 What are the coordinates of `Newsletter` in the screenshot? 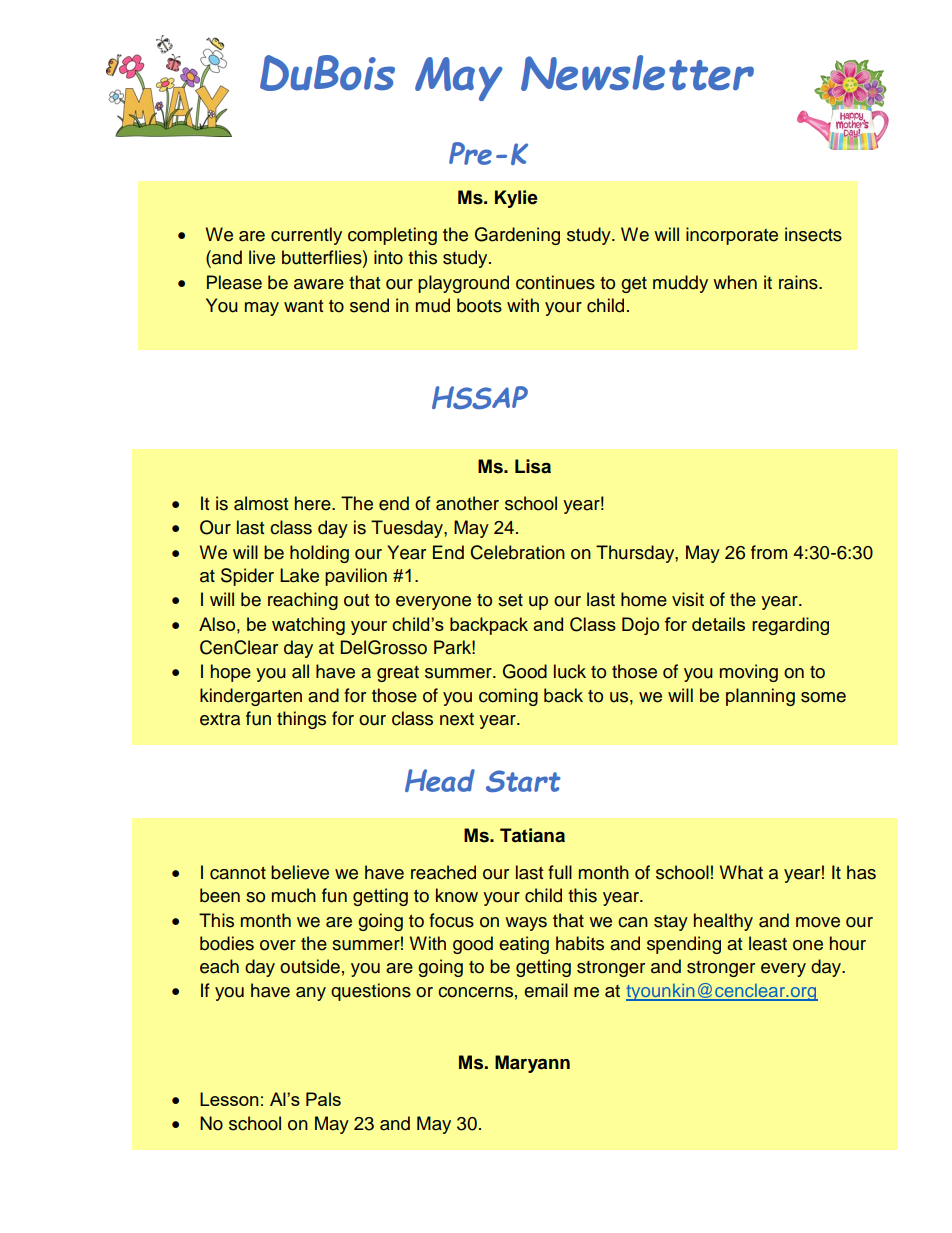 It's located at (637, 73).
